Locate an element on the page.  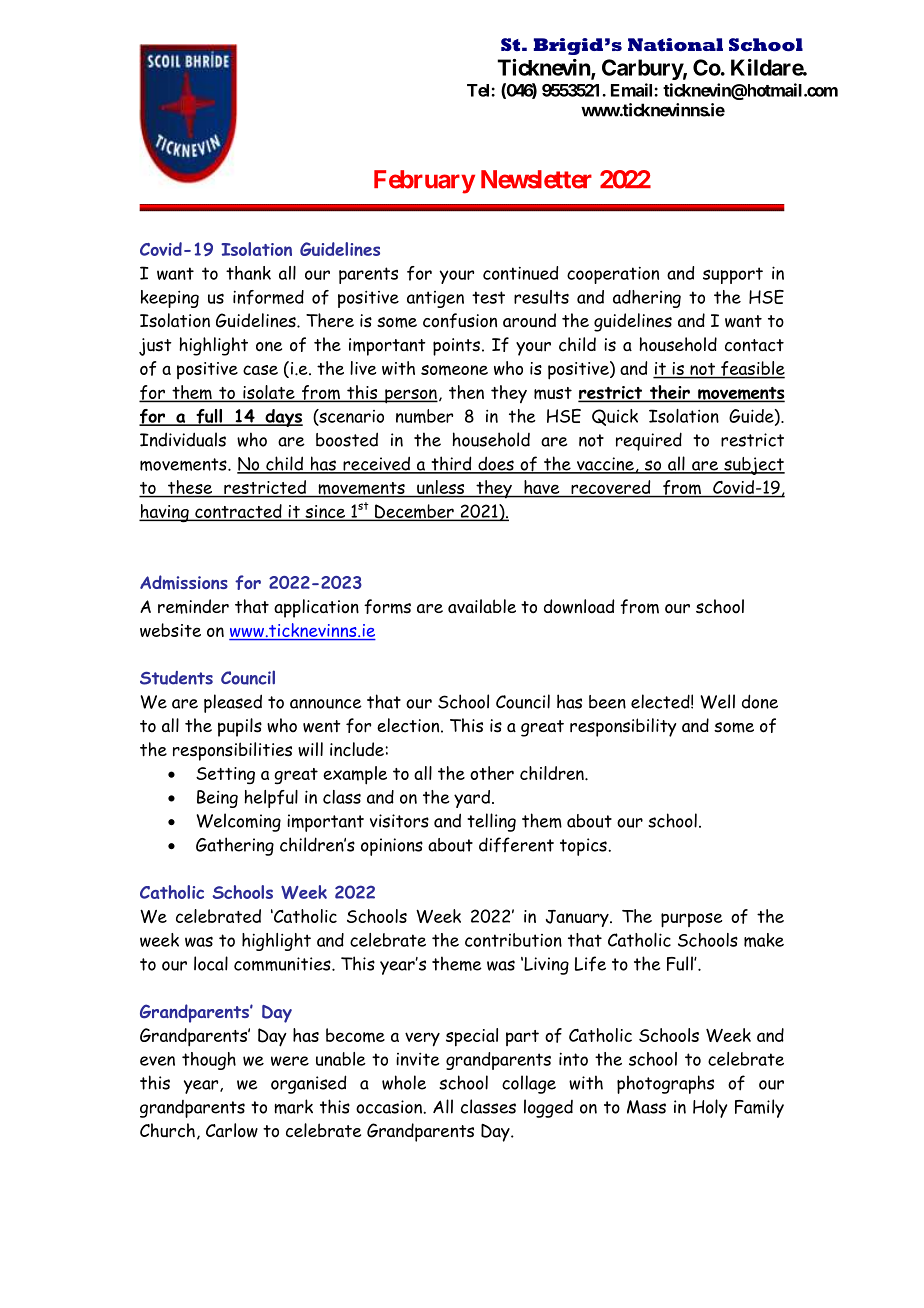
though is located at coordinates (209, 1061).
